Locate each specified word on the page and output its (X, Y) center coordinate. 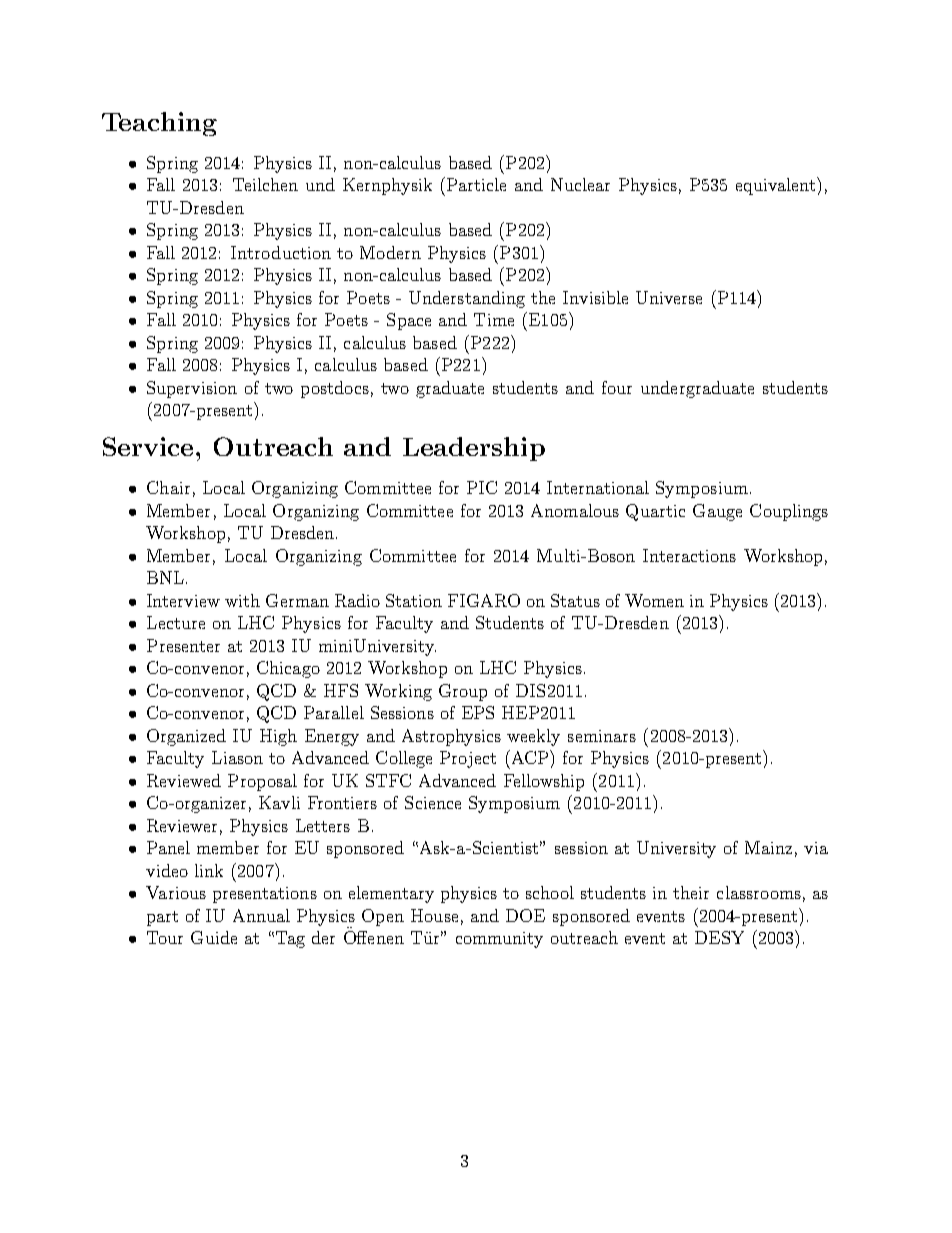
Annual (261, 915)
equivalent (777, 186)
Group (463, 692)
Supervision (192, 389)
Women (654, 600)
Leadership (474, 449)
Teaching (159, 124)
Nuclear (580, 184)
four (617, 387)
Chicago (288, 669)
